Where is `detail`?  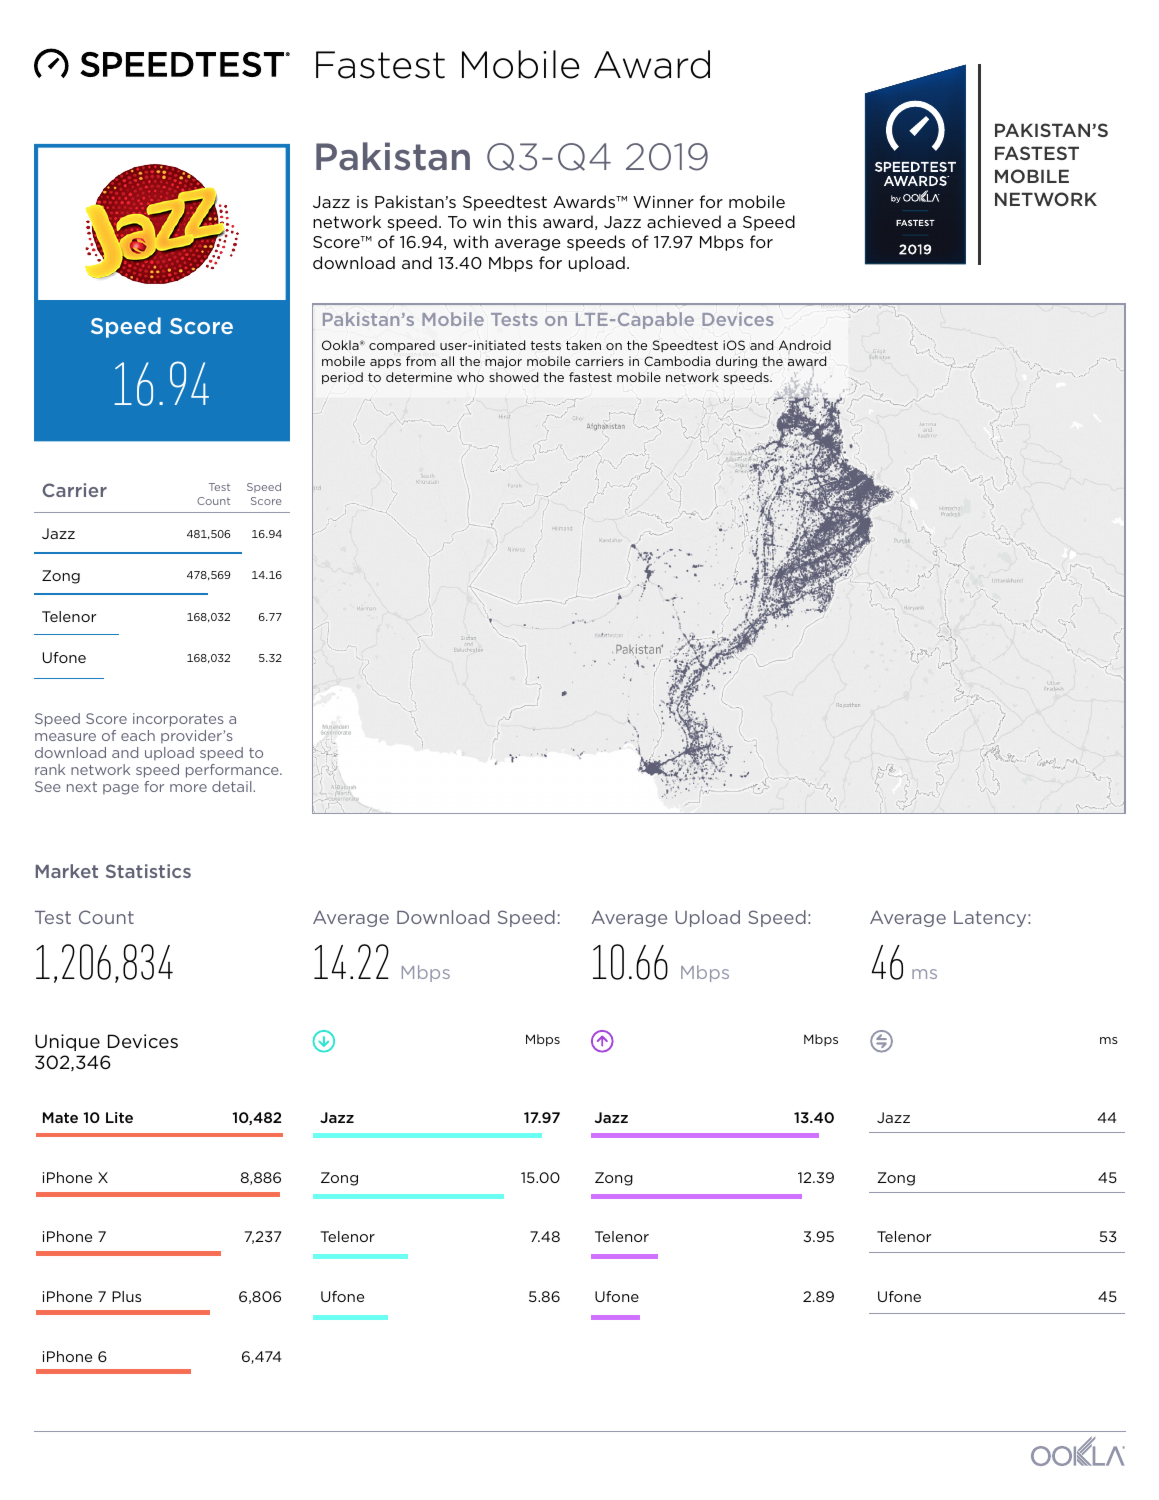
detail is located at coordinates (233, 786).
